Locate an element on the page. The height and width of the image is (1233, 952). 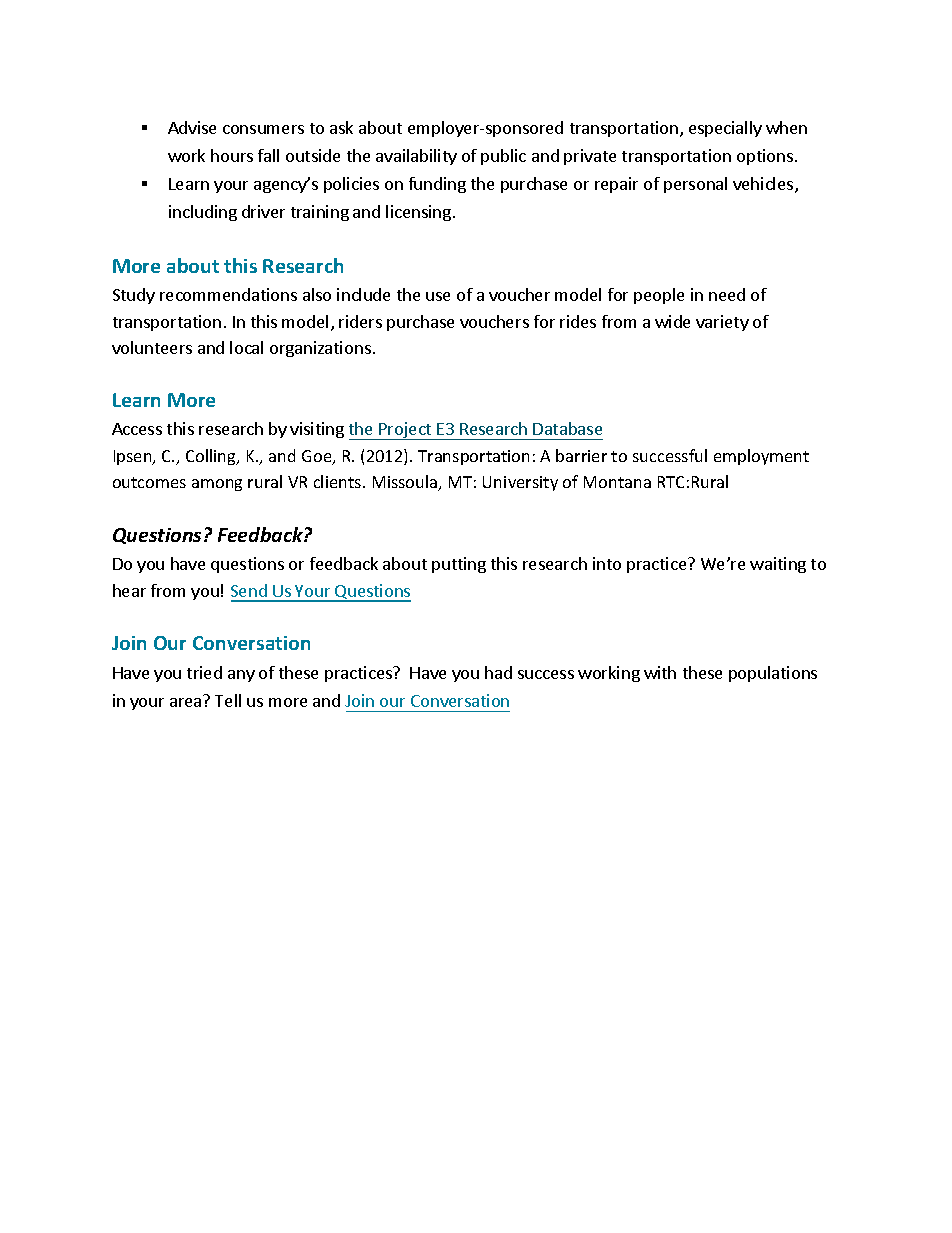
recommendations is located at coordinates (228, 294).
